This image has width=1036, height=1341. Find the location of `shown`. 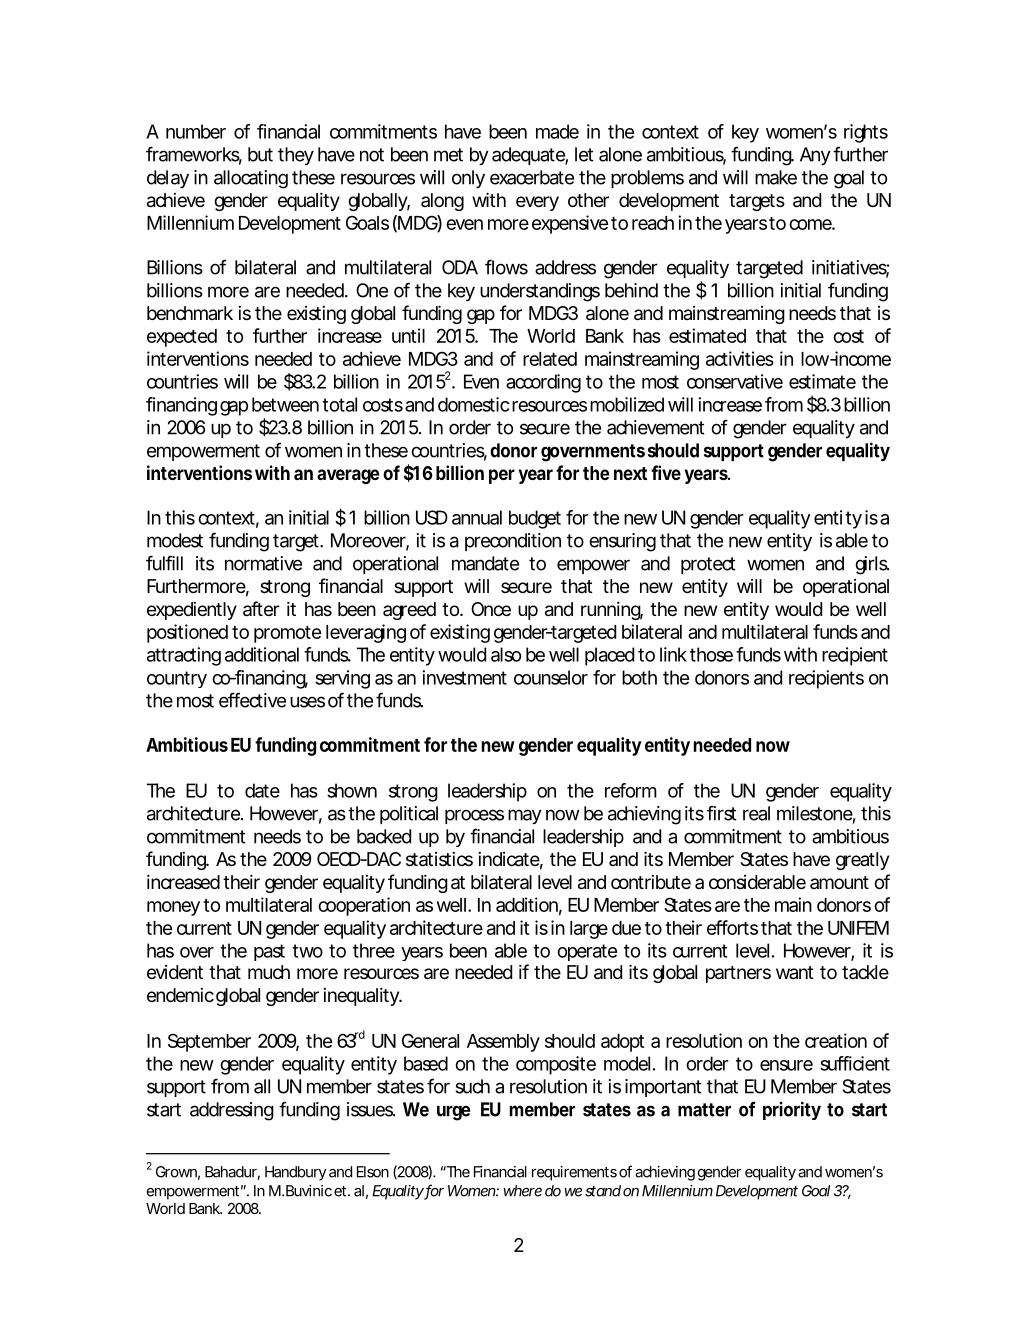

shown is located at coordinates (352, 790).
